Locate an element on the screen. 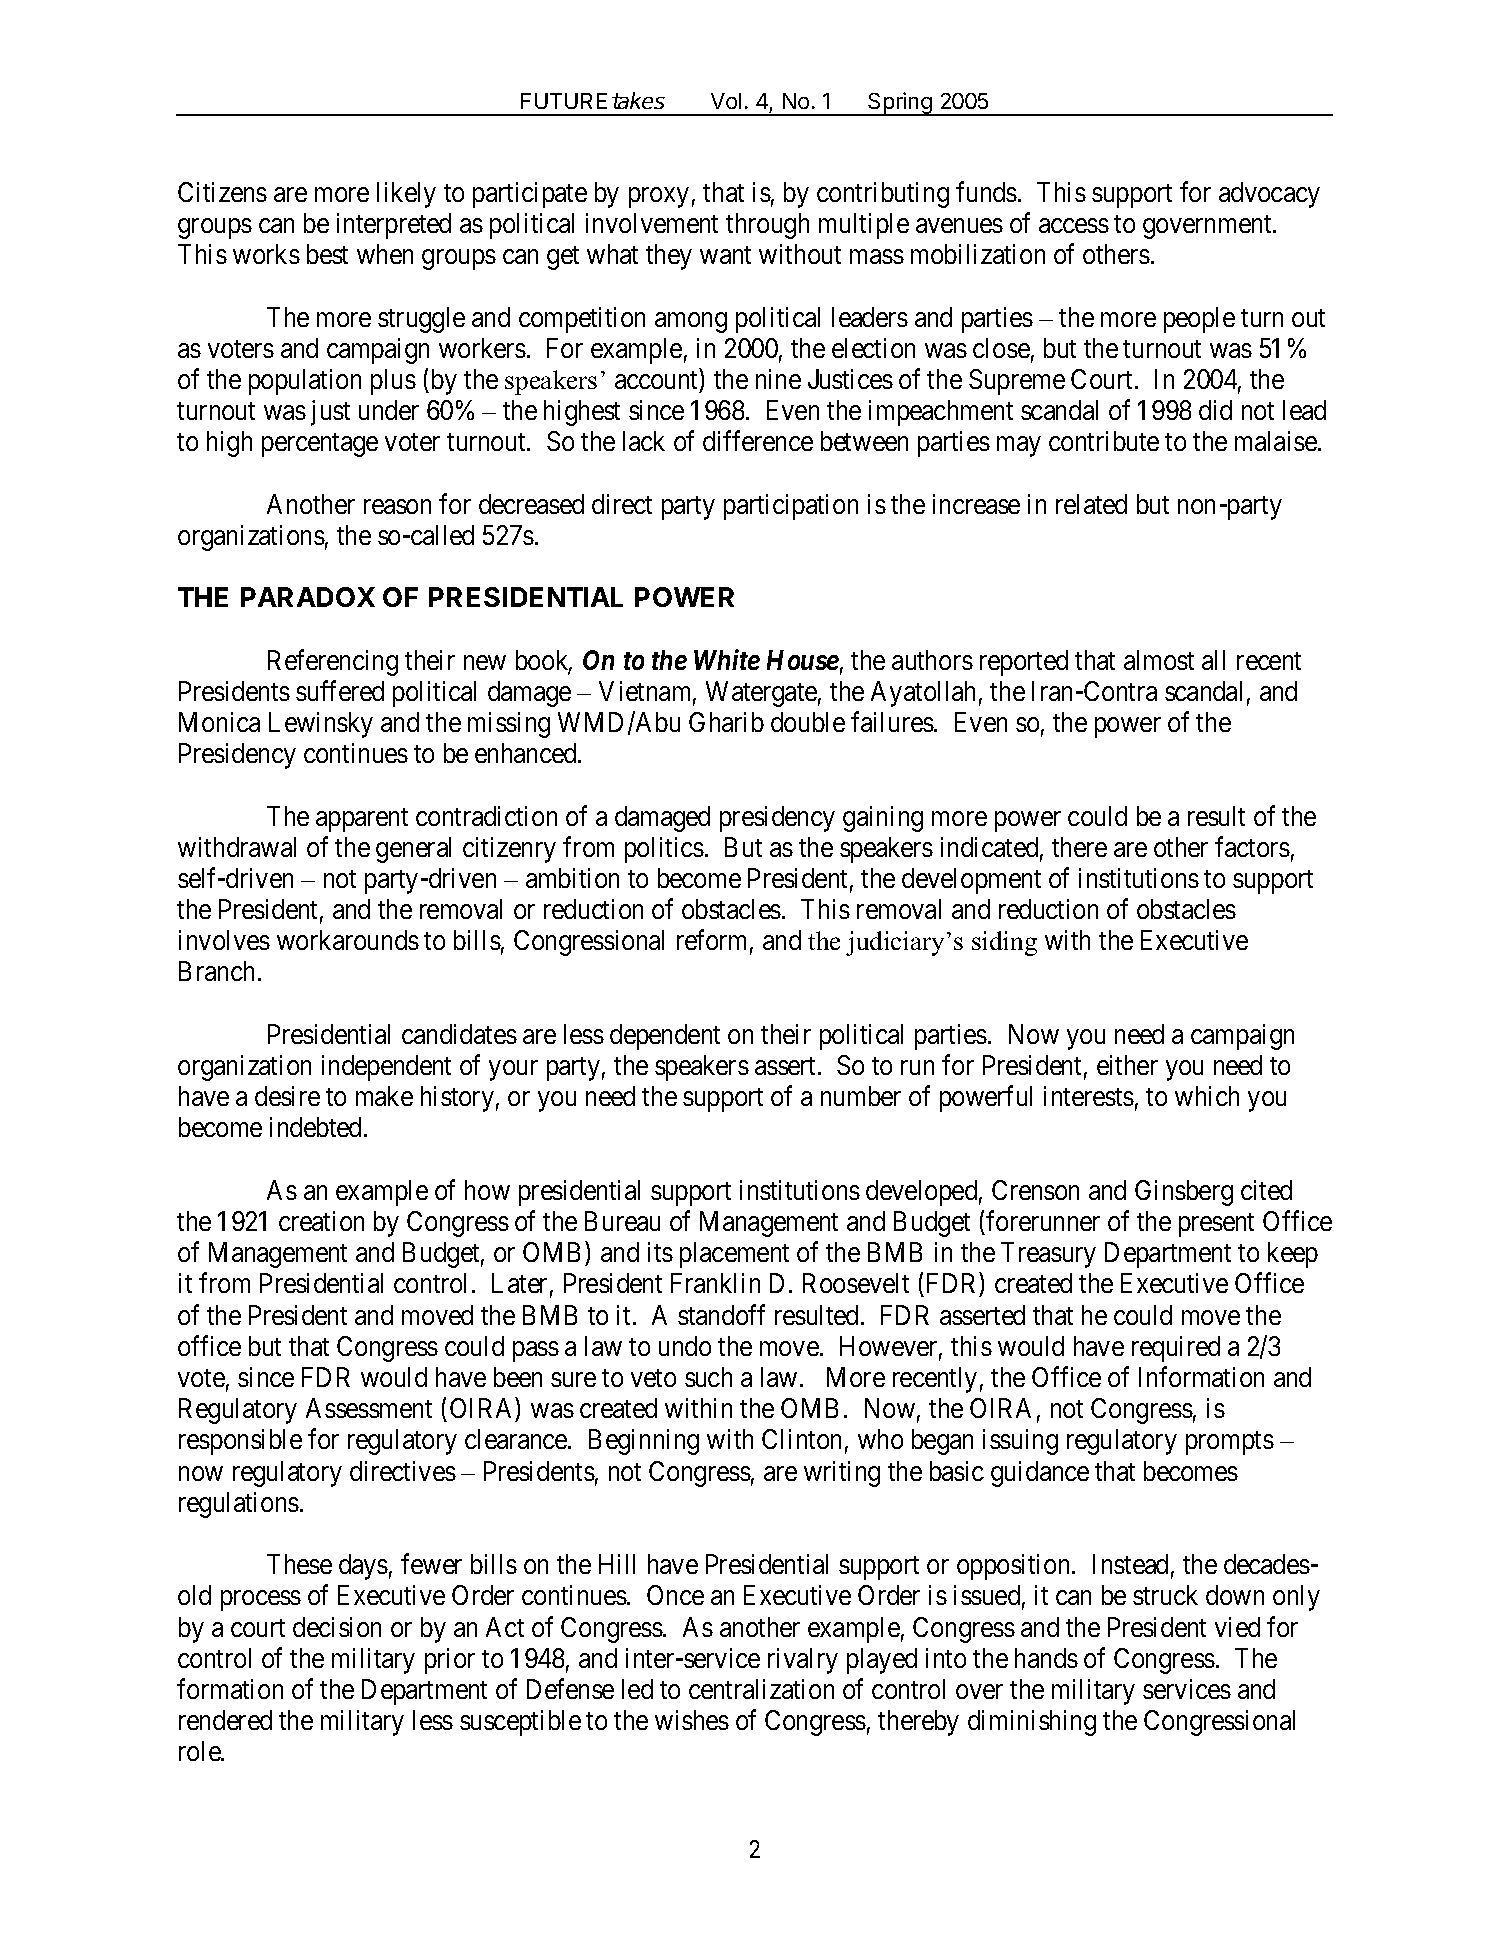  advocacy is located at coordinates (1269, 195).
